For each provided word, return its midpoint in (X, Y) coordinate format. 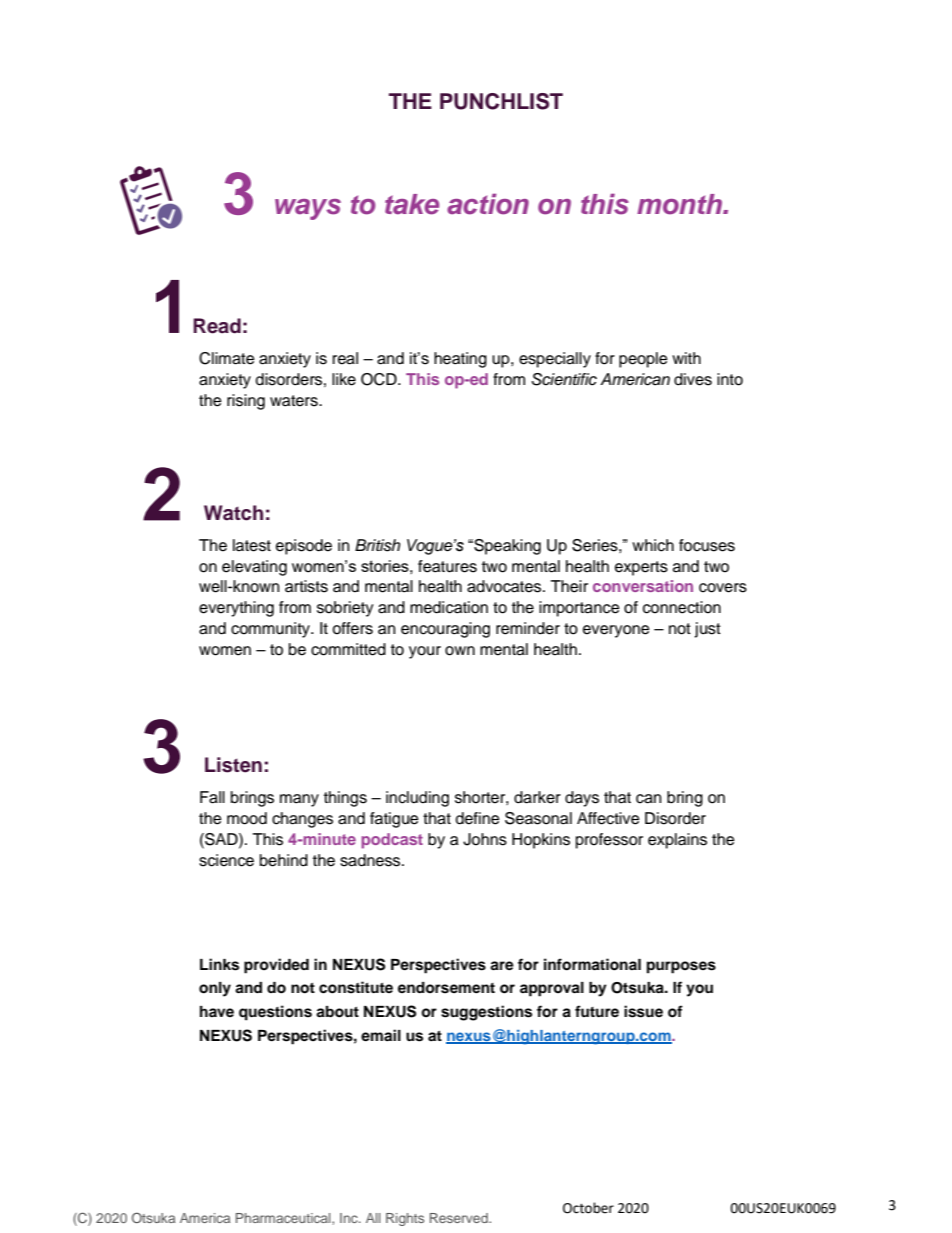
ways (308, 209)
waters (295, 401)
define (478, 818)
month (680, 204)
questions (275, 1013)
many (299, 800)
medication (449, 607)
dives (693, 379)
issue (643, 1011)
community (271, 630)
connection (682, 607)
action (488, 204)
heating (460, 360)
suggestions (486, 1013)
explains (677, 841)
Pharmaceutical (284, 1218)
